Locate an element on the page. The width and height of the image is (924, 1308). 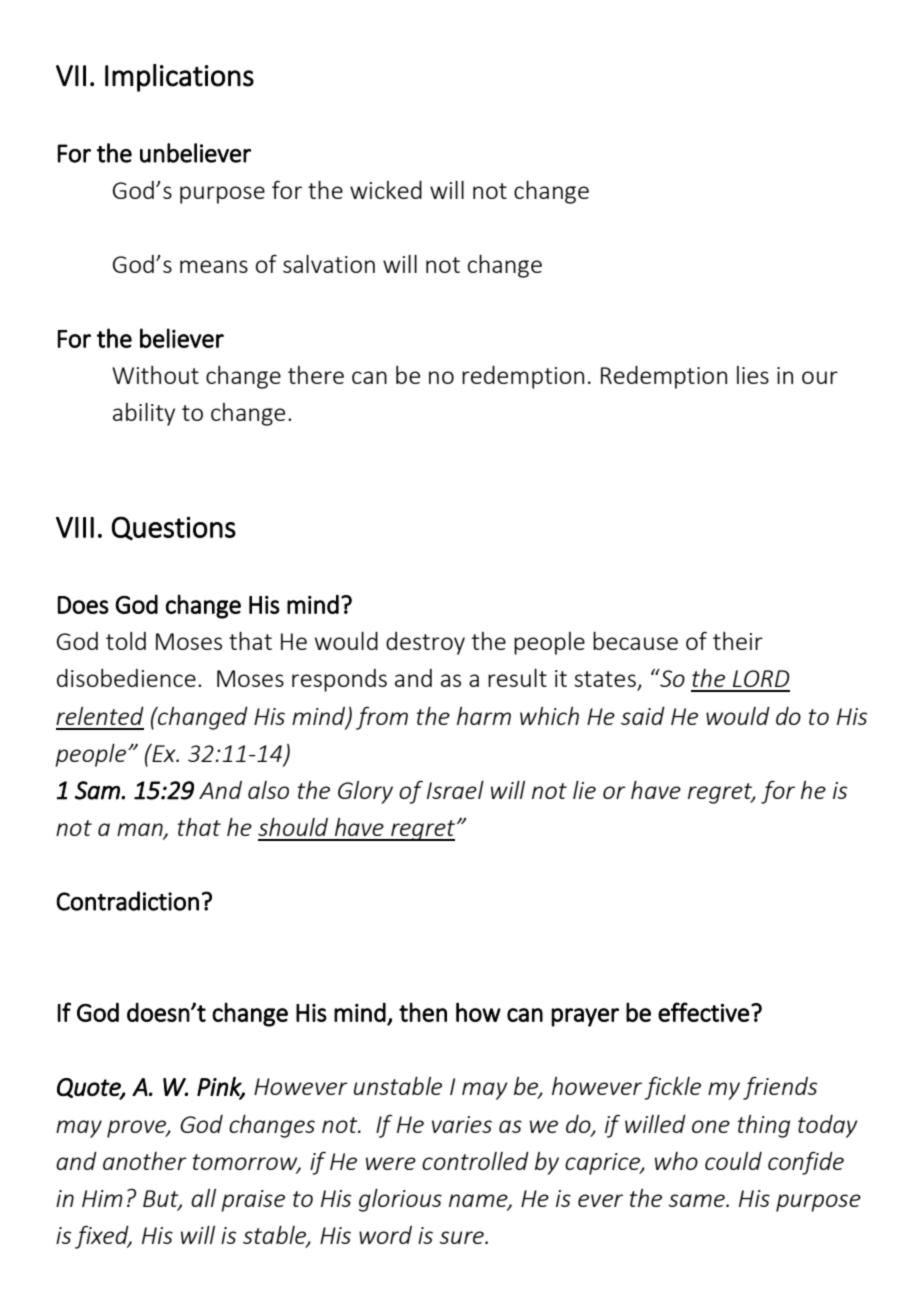
all is located at coordinates (203, 1198).
